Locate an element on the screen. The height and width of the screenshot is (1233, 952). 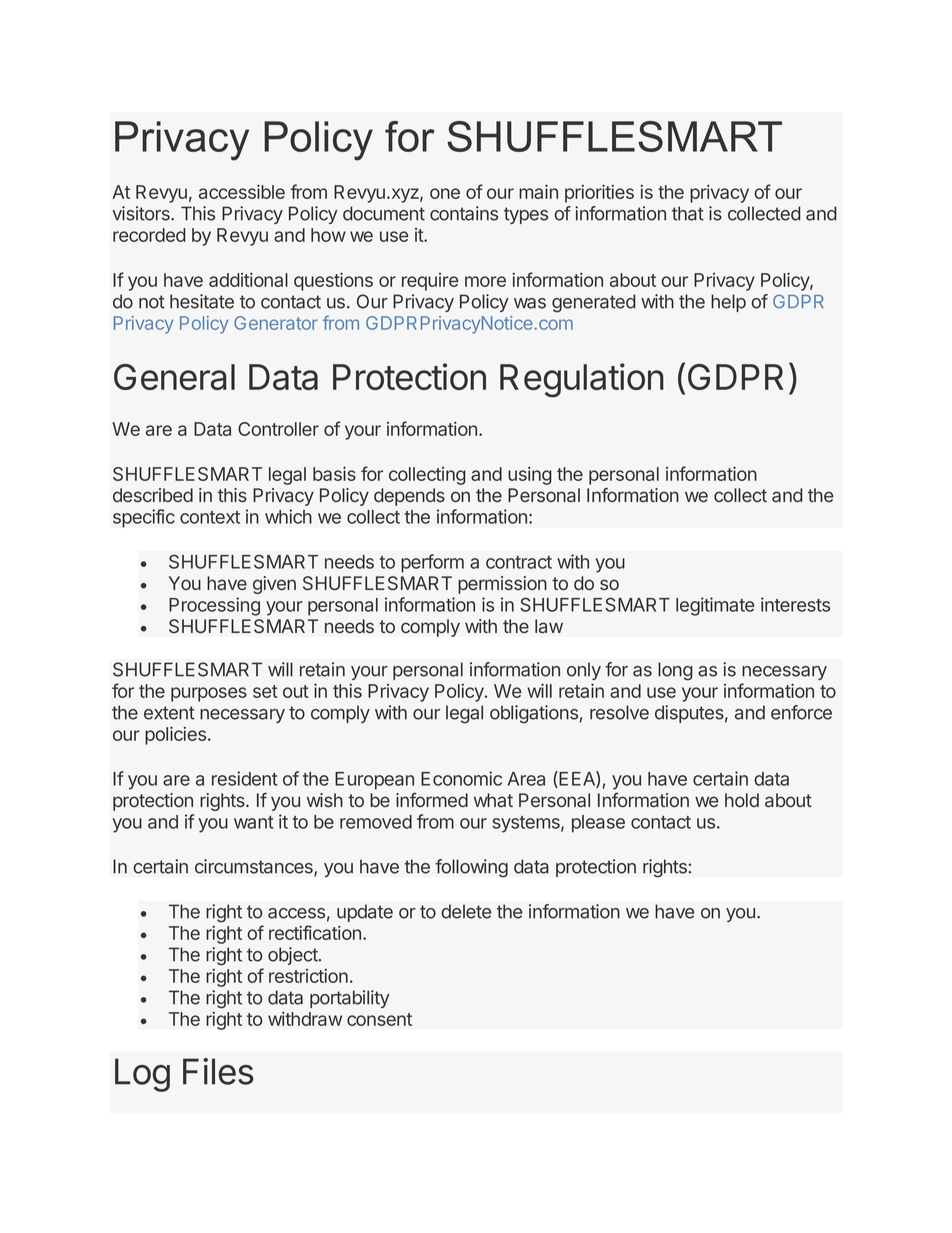
enforce is located at coordinates (801, 712).
